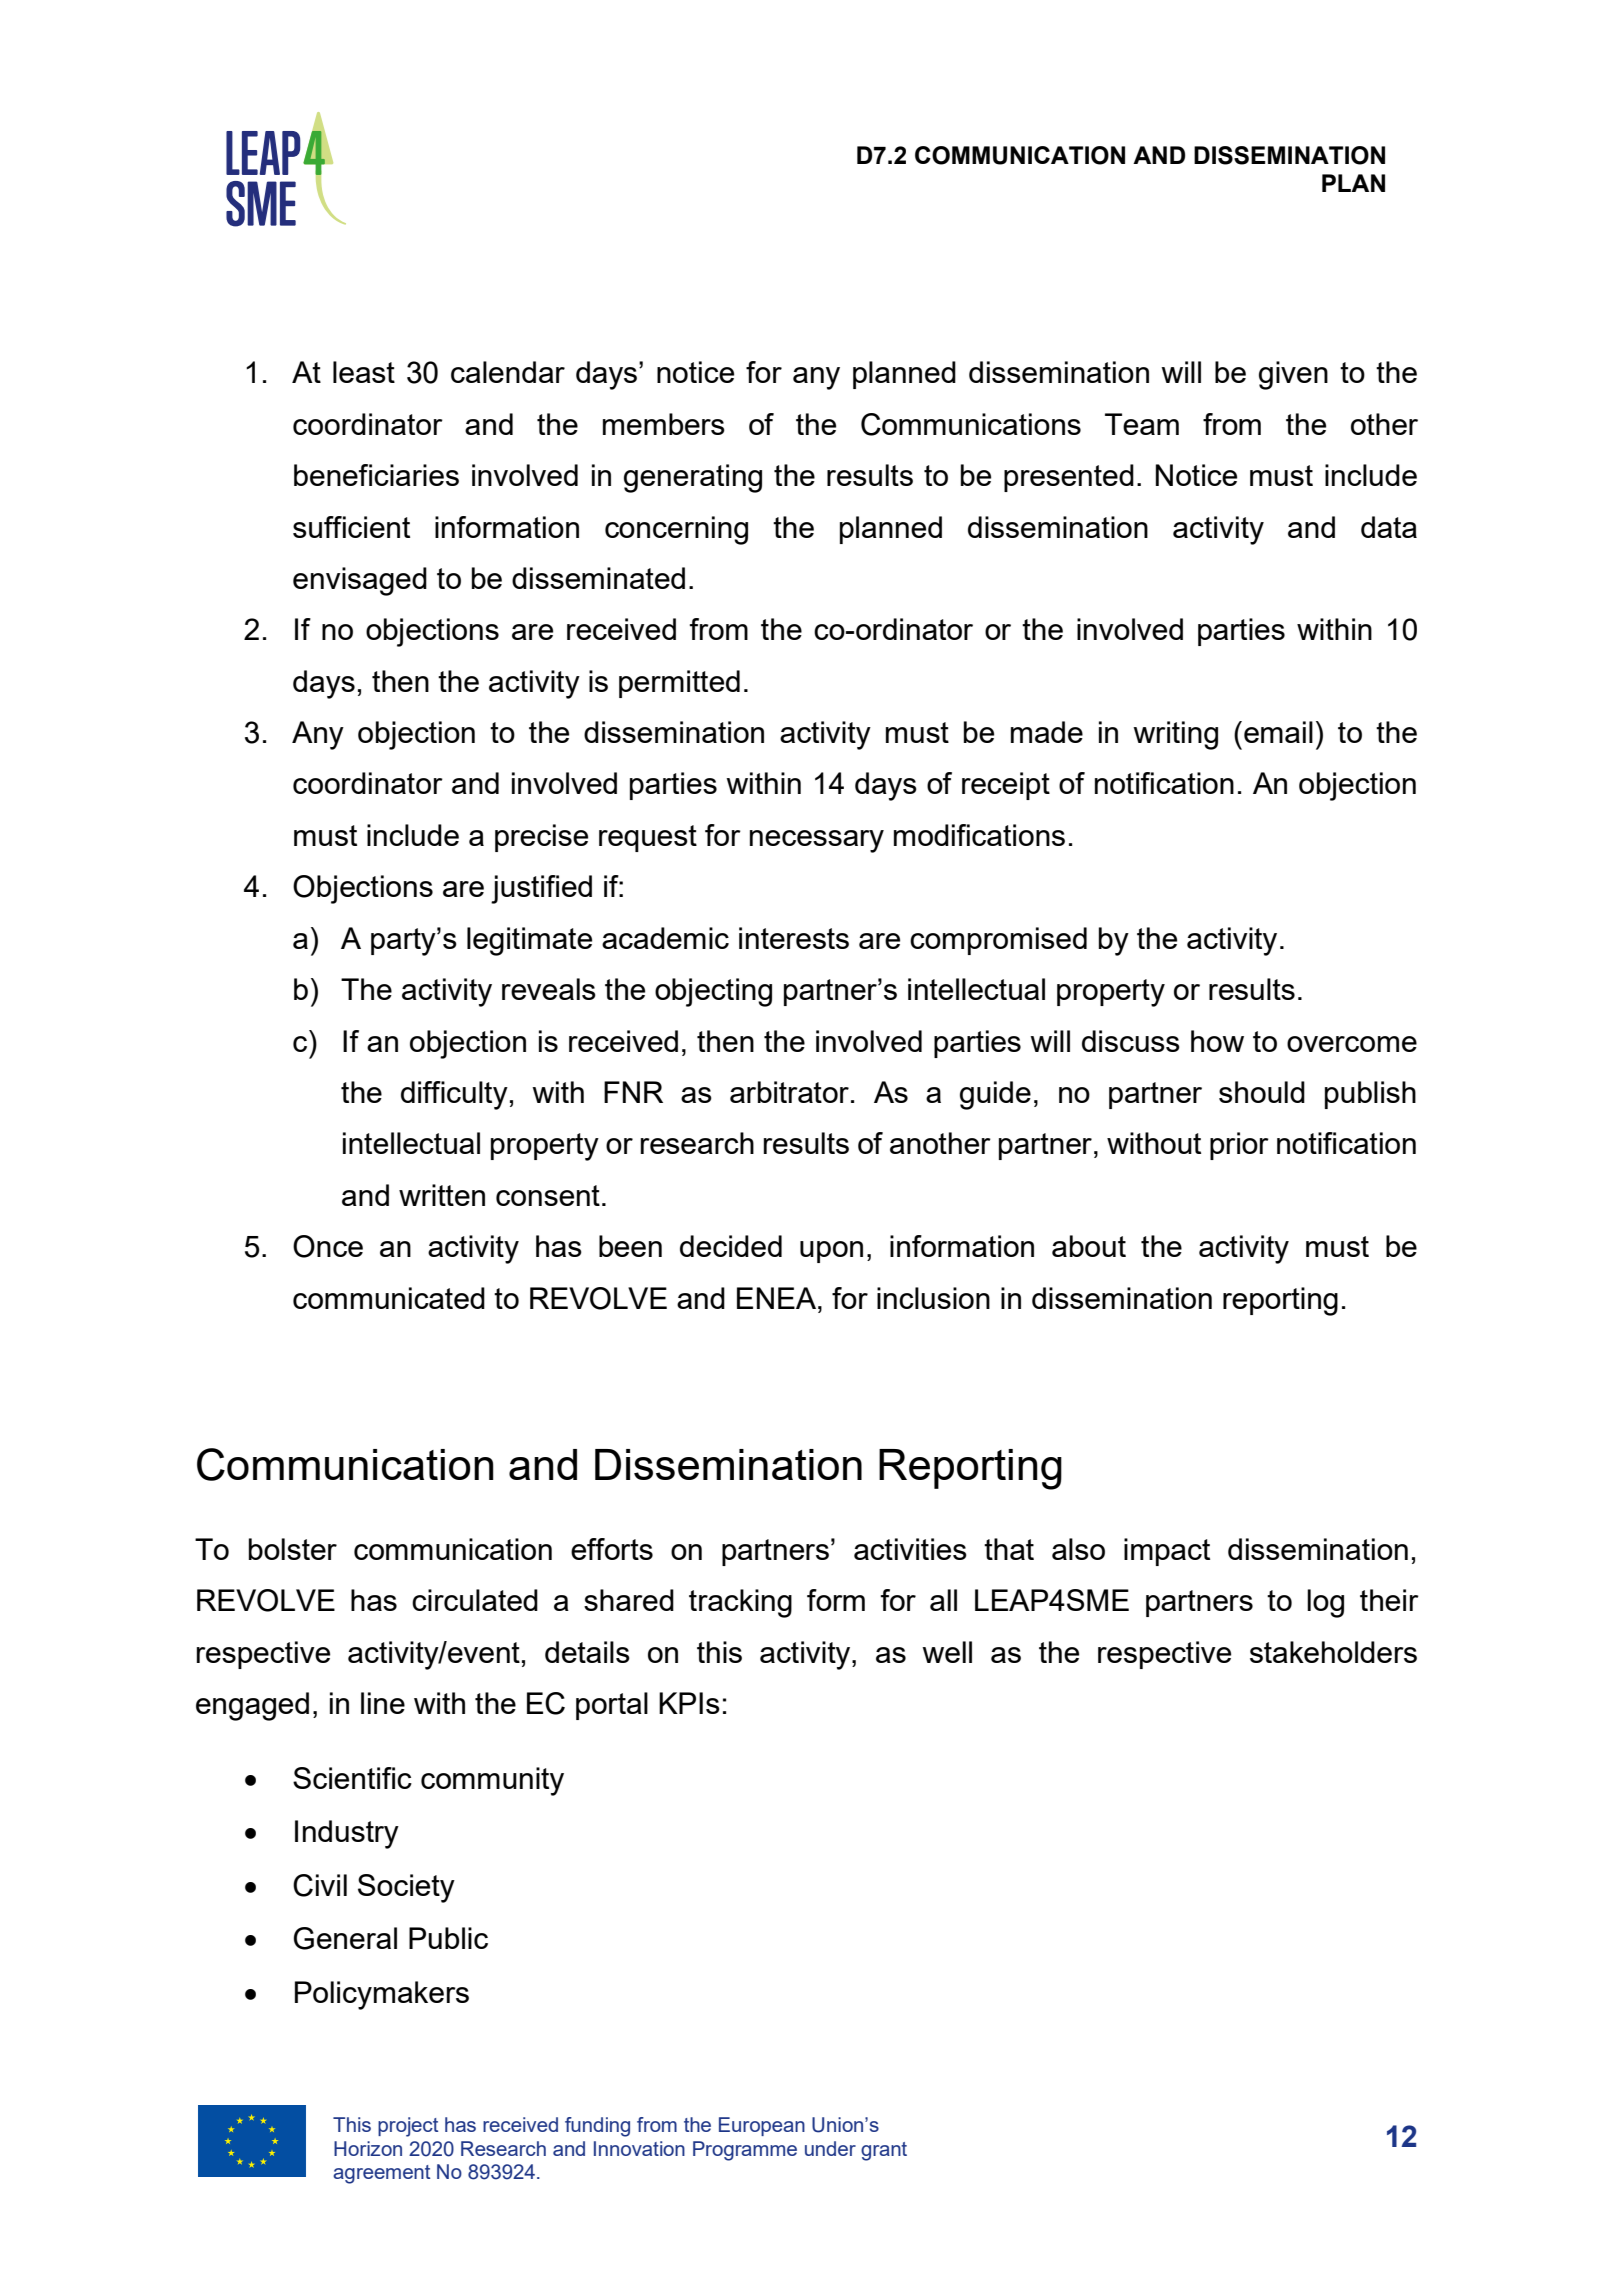  Describe the element at coordinates (693, 478) in the screenshot. I see `generating` at that location.
